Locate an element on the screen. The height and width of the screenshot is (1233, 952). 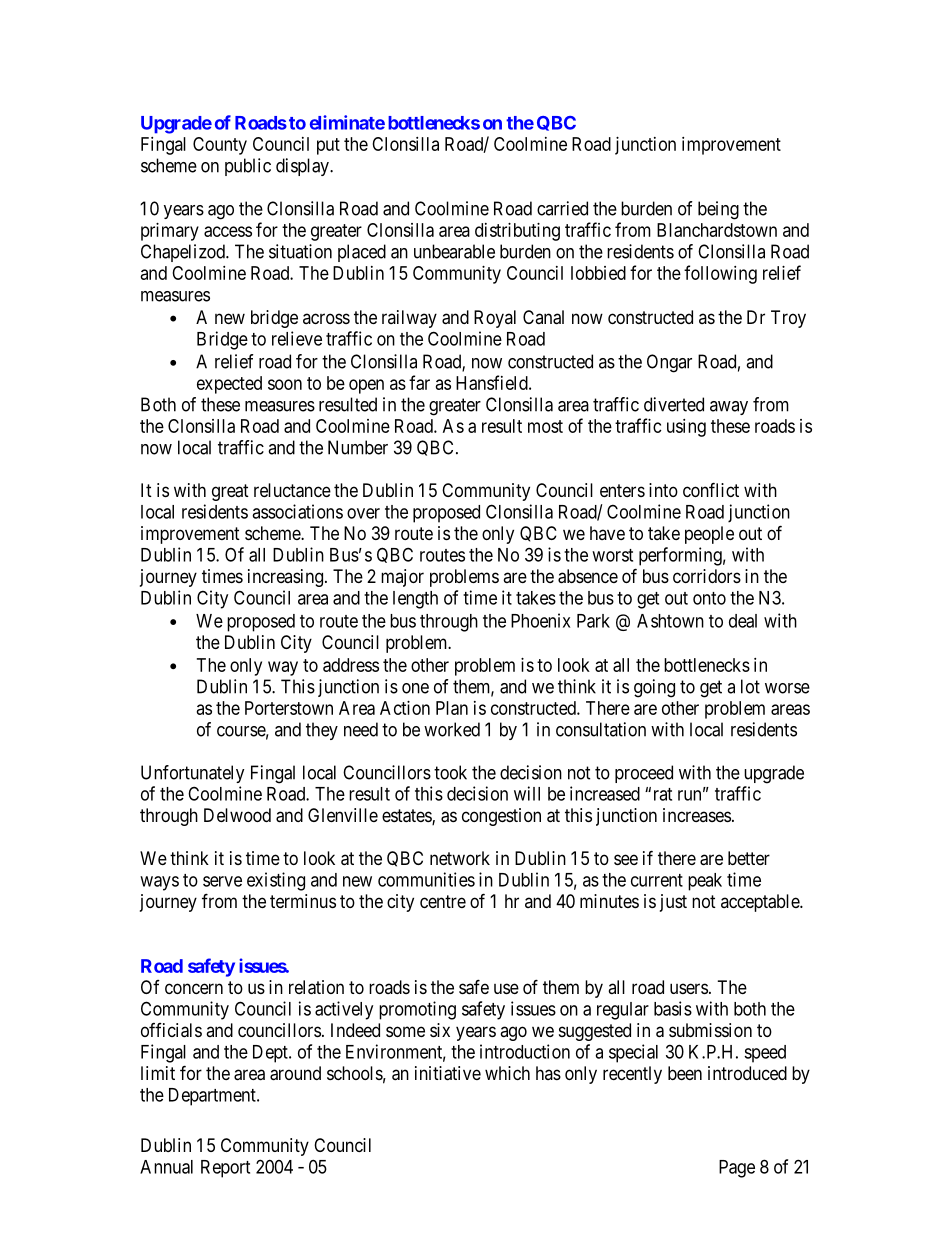
lot is located at coordinates (750, 686).
